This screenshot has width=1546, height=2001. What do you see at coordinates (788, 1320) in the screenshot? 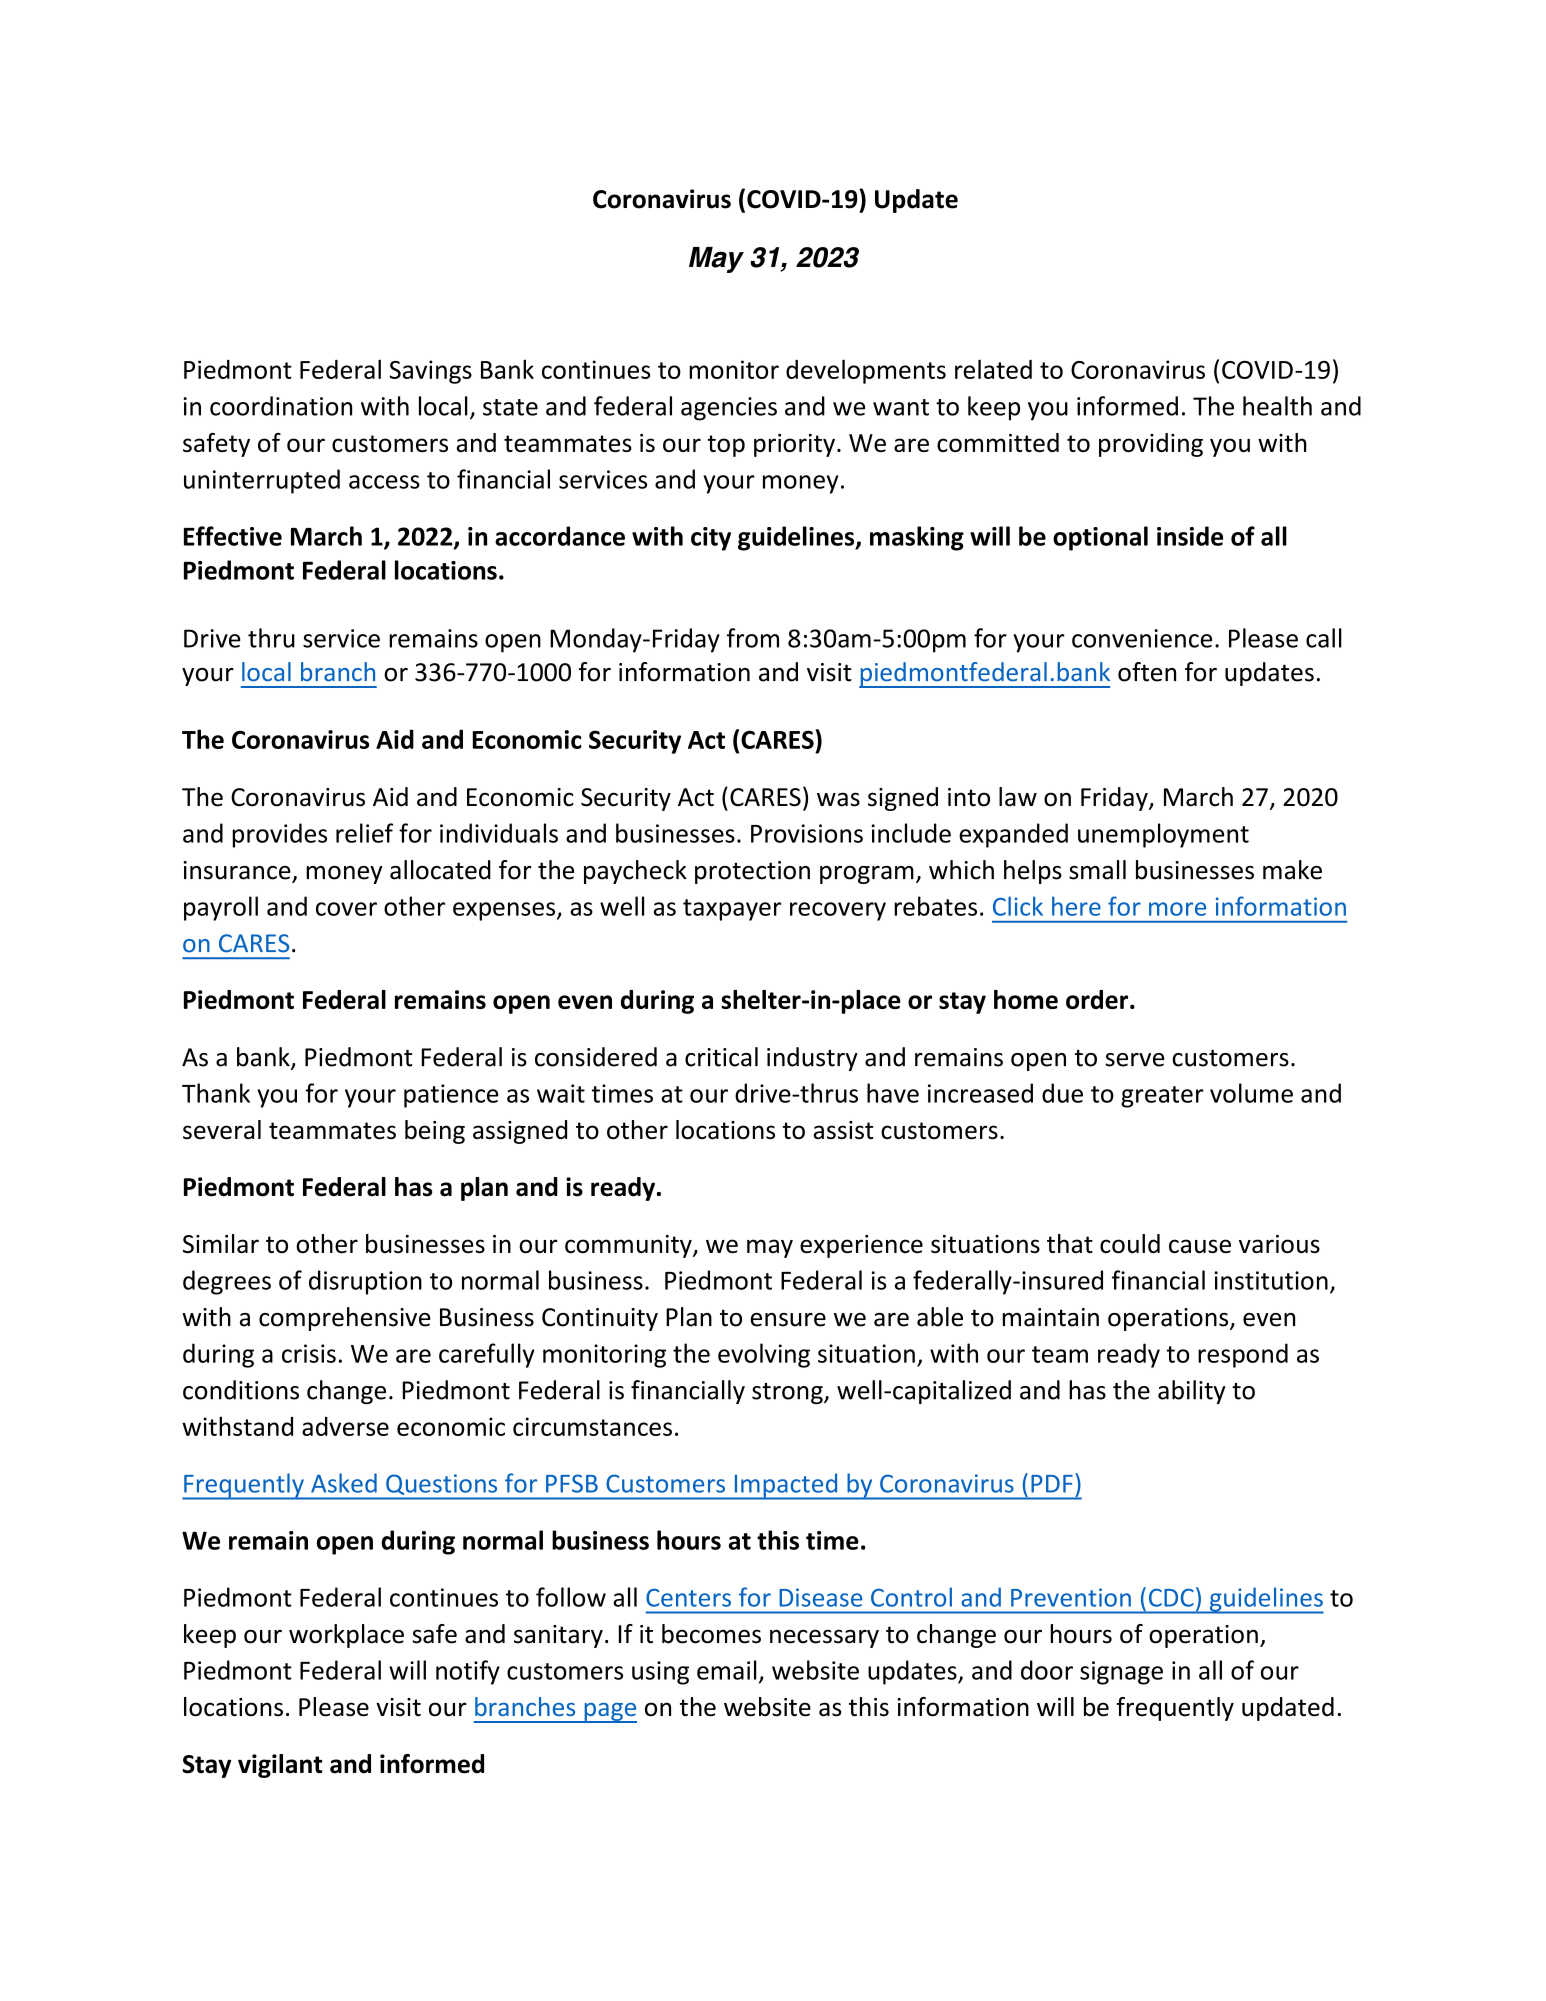
I see `ensure` at bounding box center [788, 1320].
